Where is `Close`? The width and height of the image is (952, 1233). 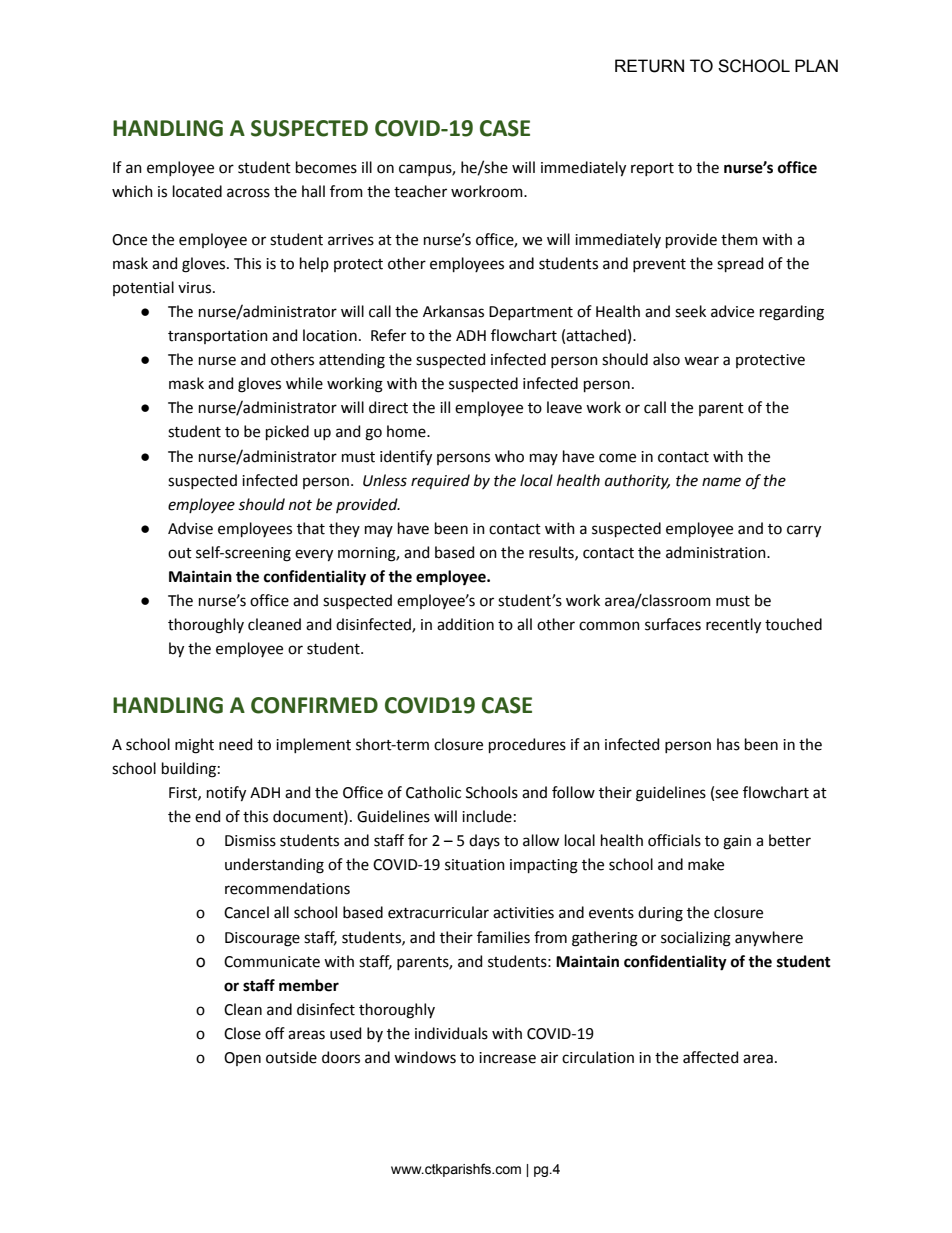 Close is located at coordinates (242, 1033).
